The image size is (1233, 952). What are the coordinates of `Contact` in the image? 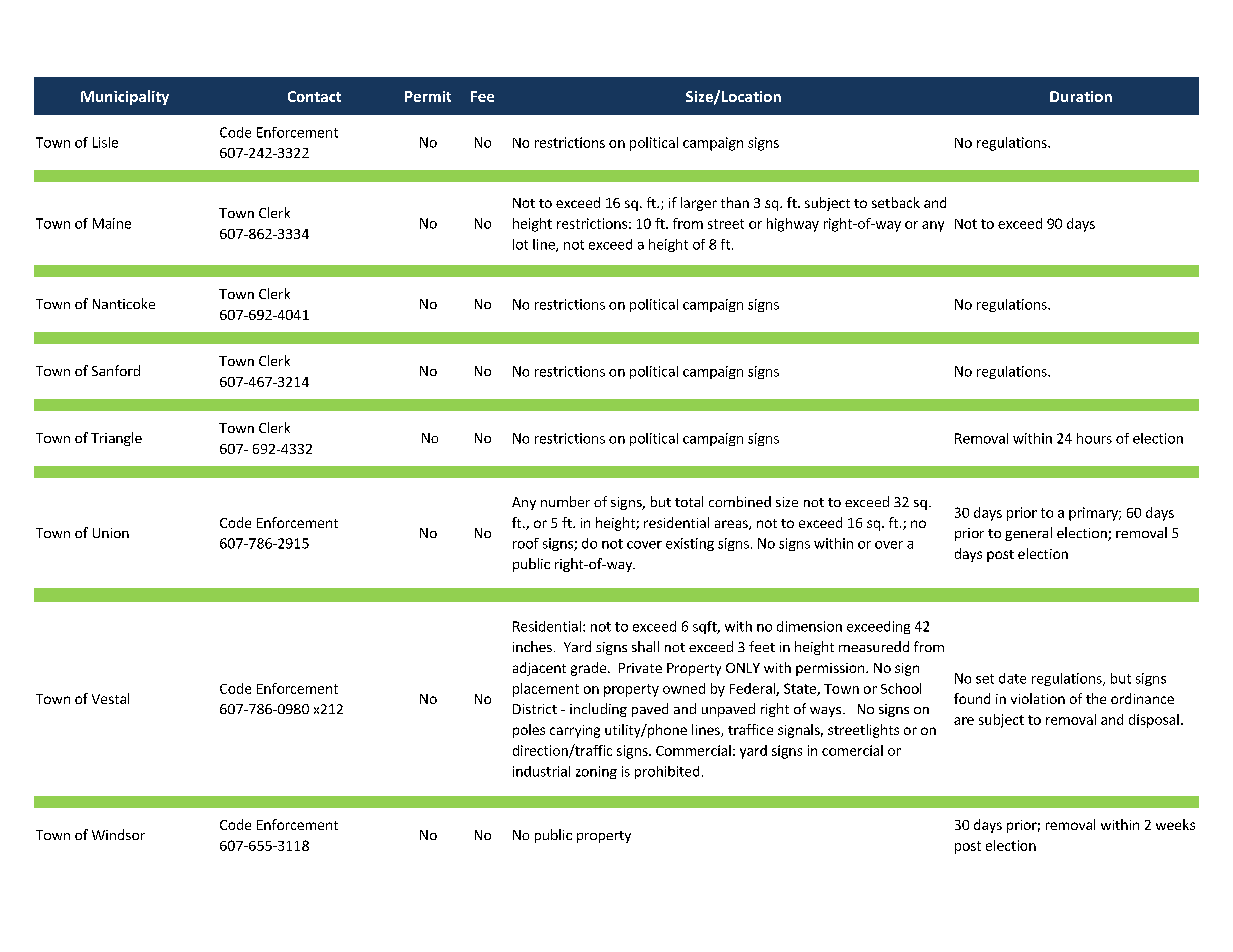 It's located at (314, 96).
